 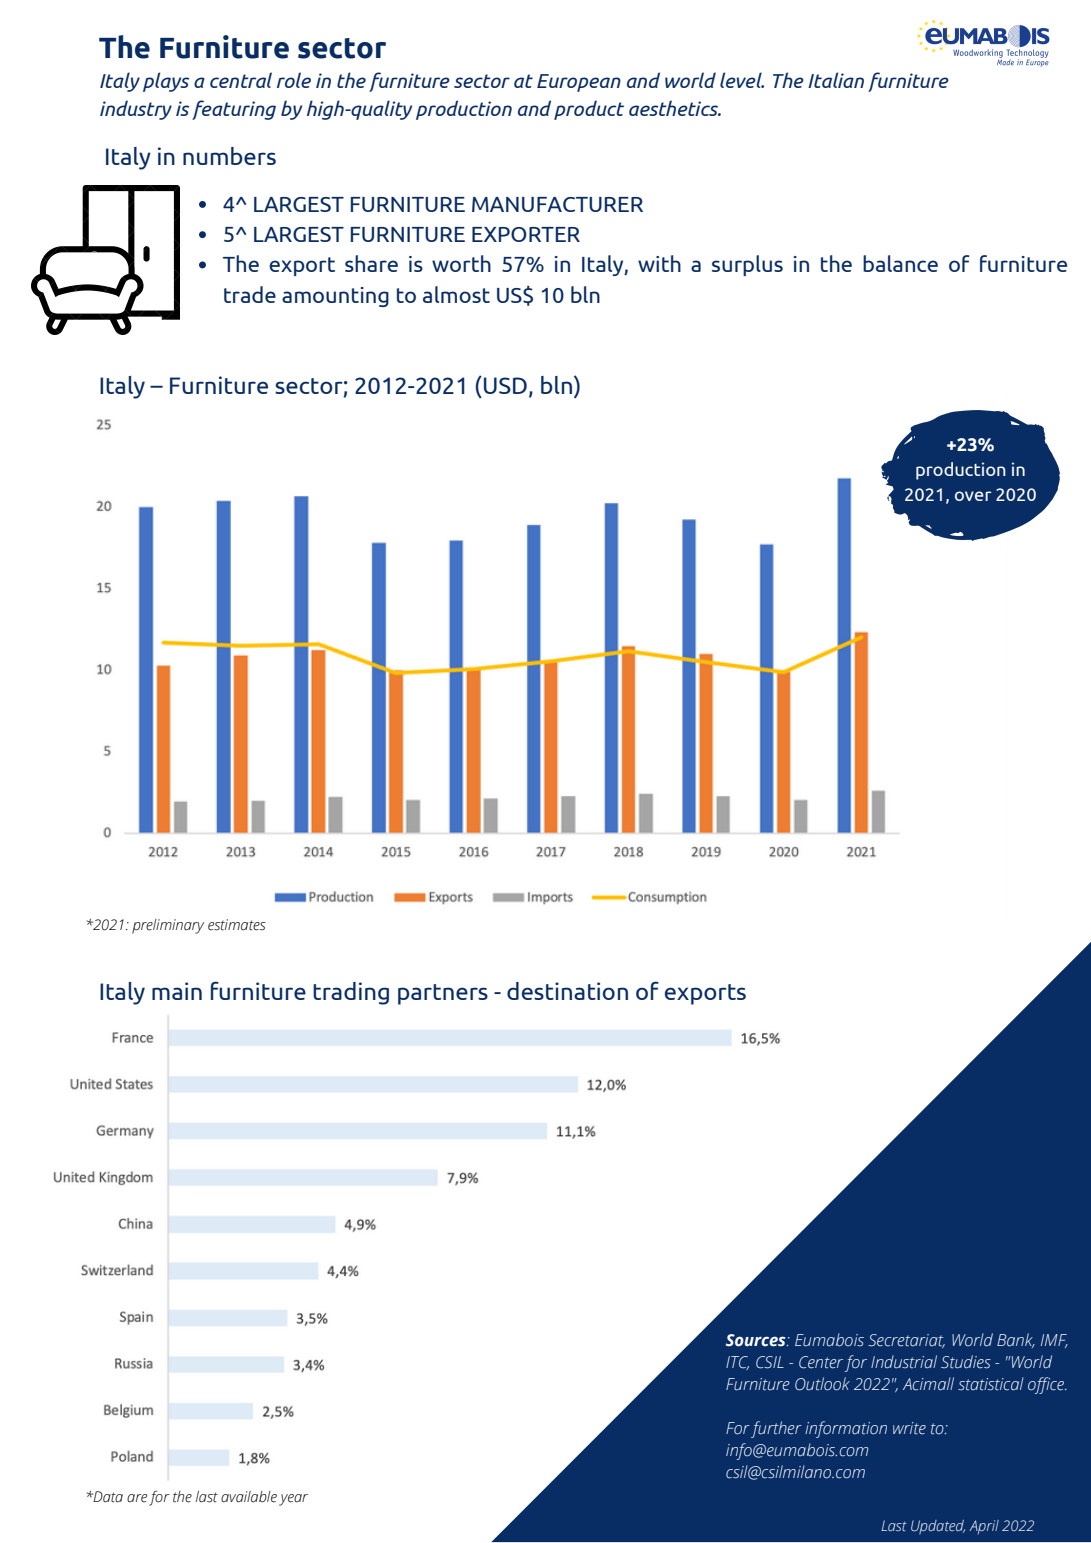 I want to click on destination, so click(x=567, y=991).
